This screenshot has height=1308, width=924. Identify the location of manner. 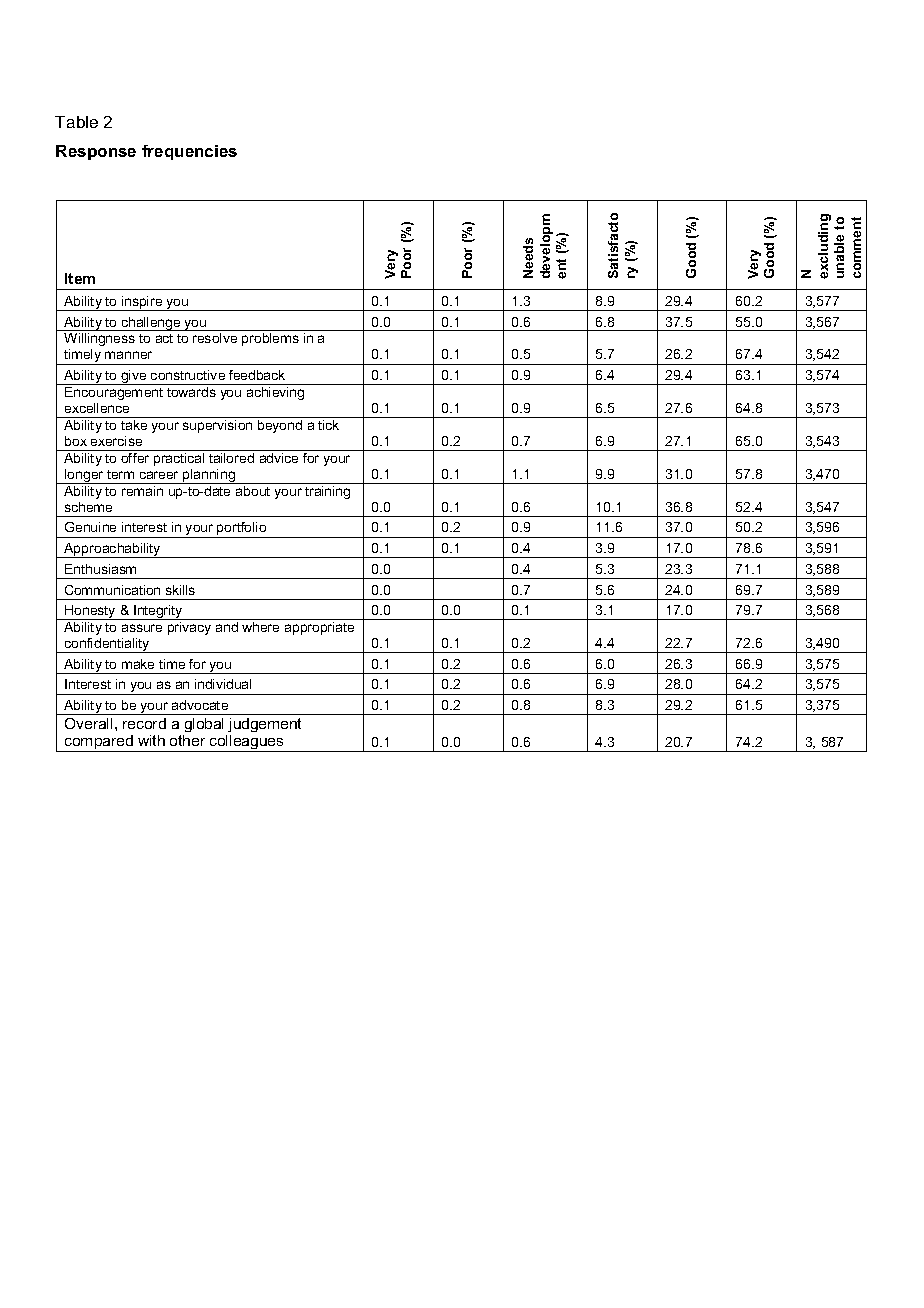
(128, 355).
